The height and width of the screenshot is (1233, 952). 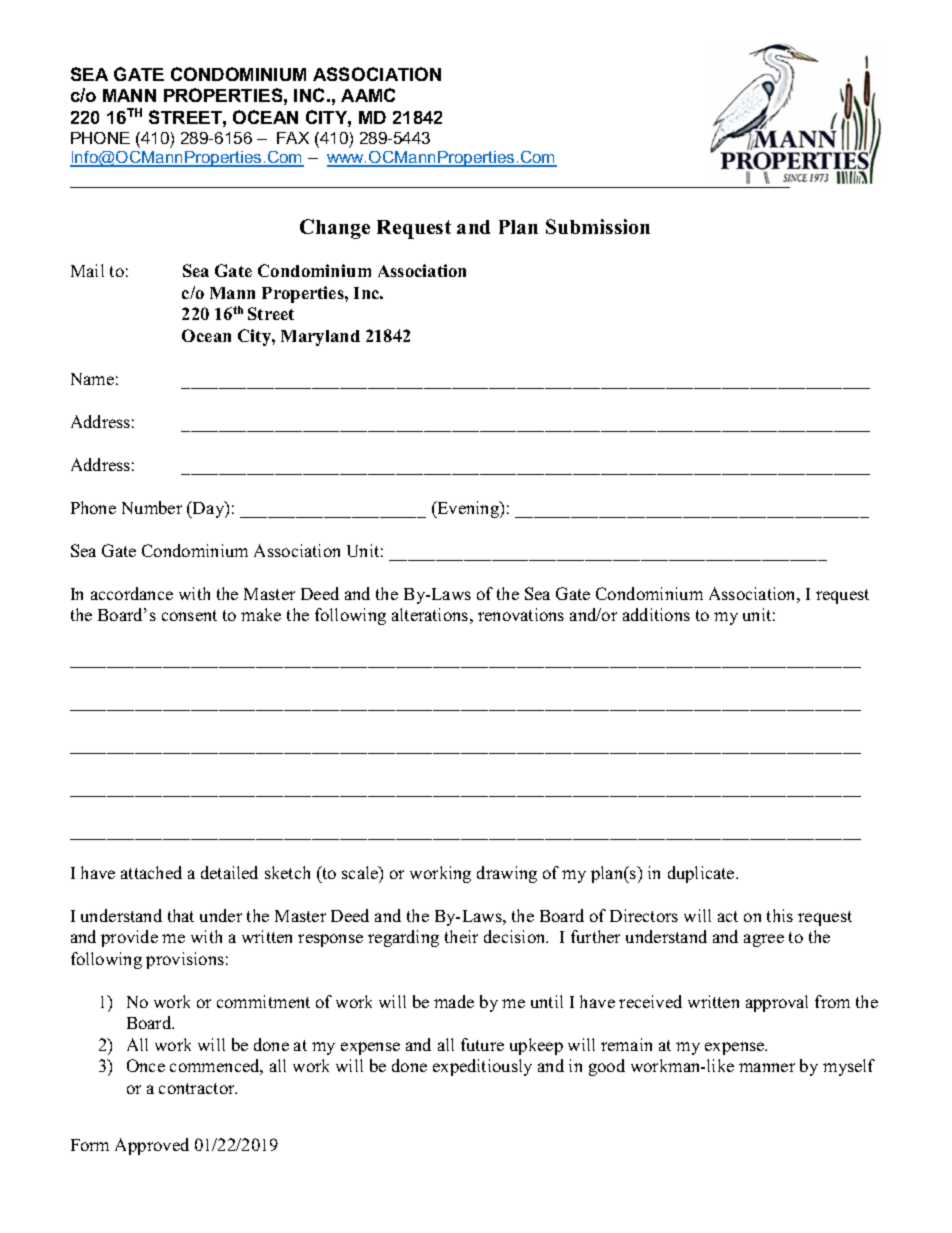 I want to click on this, so click(x=780, y=915).
